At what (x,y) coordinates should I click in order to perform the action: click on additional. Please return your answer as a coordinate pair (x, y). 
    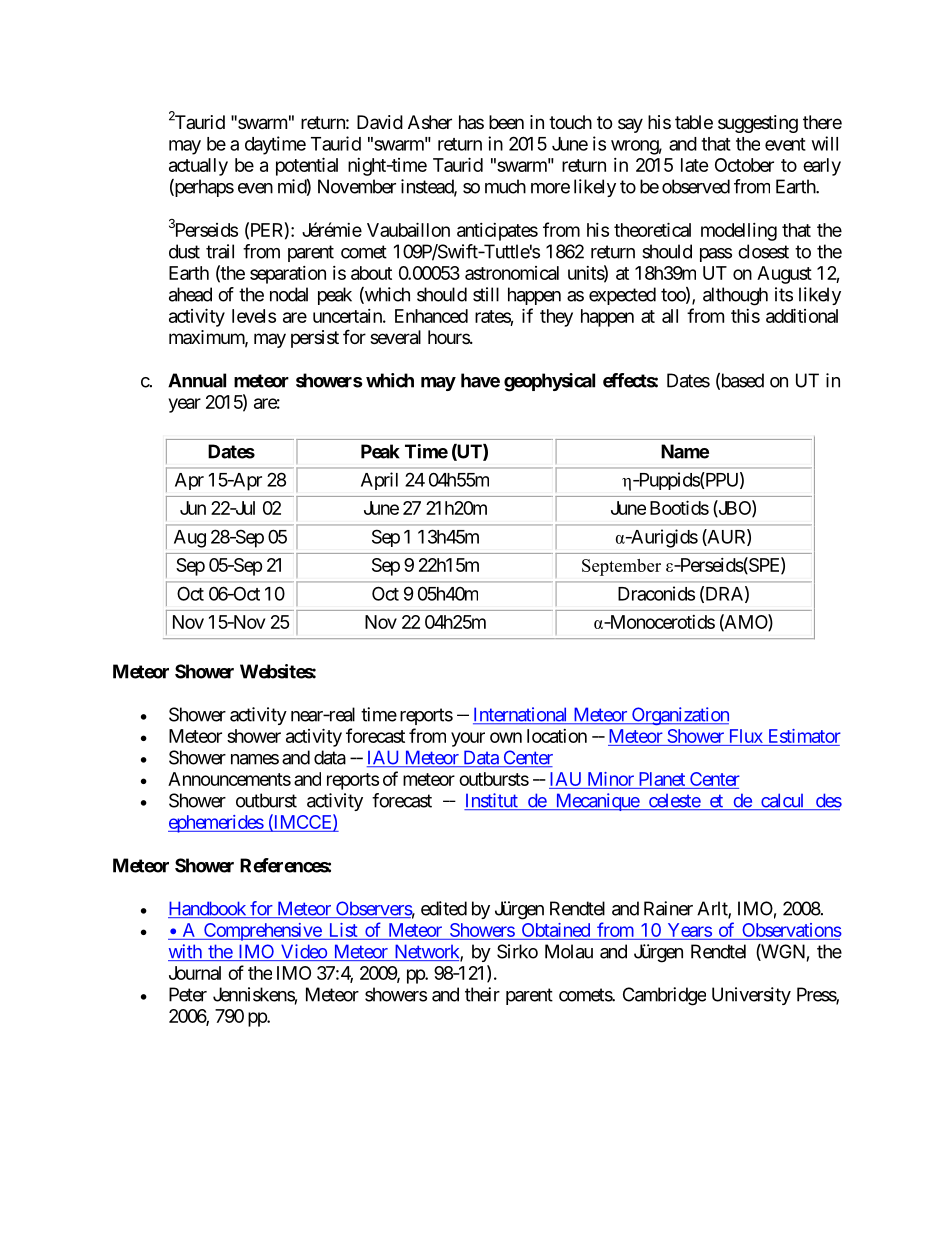
    Looking at the image, I should click on (802, 315).
